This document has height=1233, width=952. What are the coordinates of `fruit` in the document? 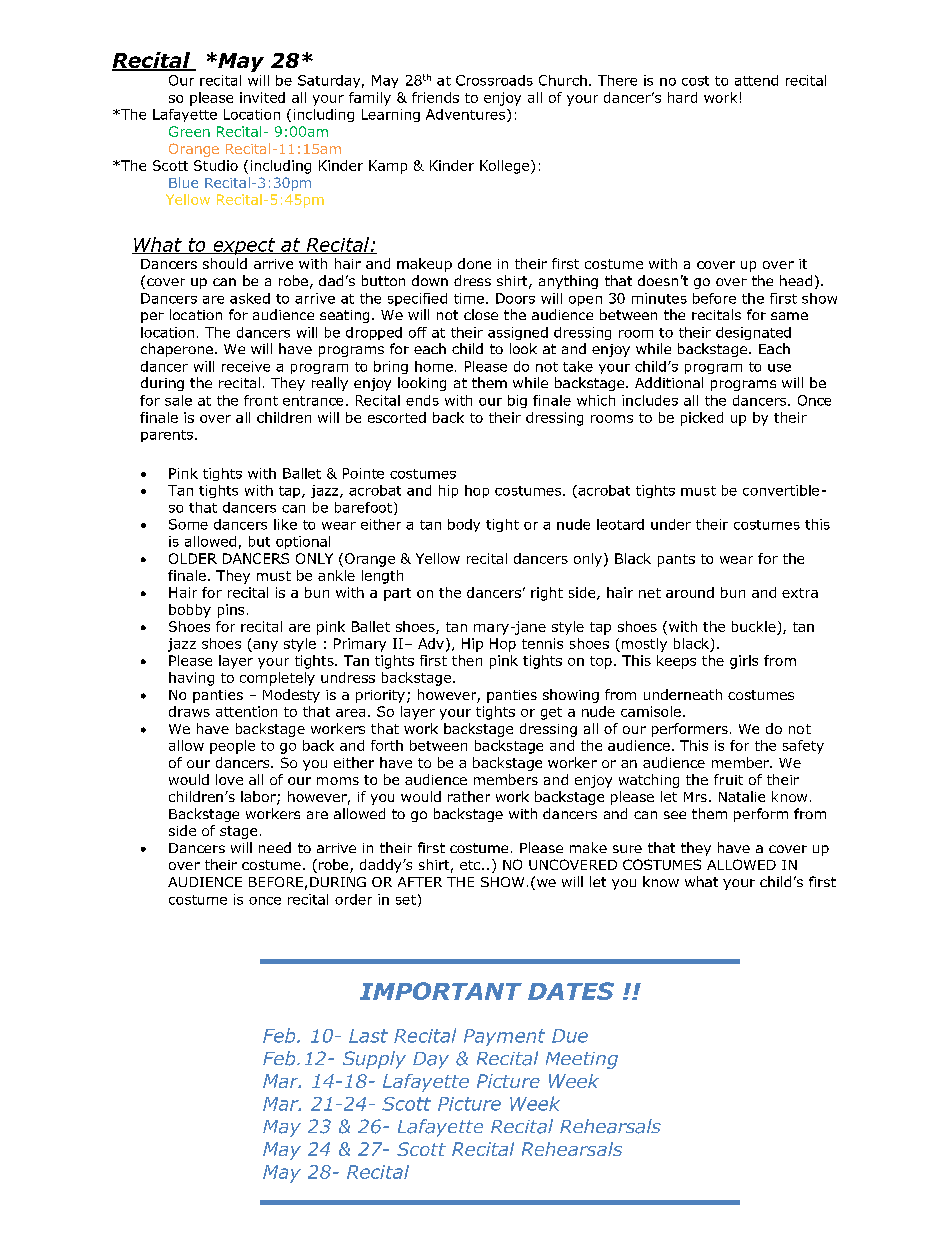 It's located at (728, 779).
